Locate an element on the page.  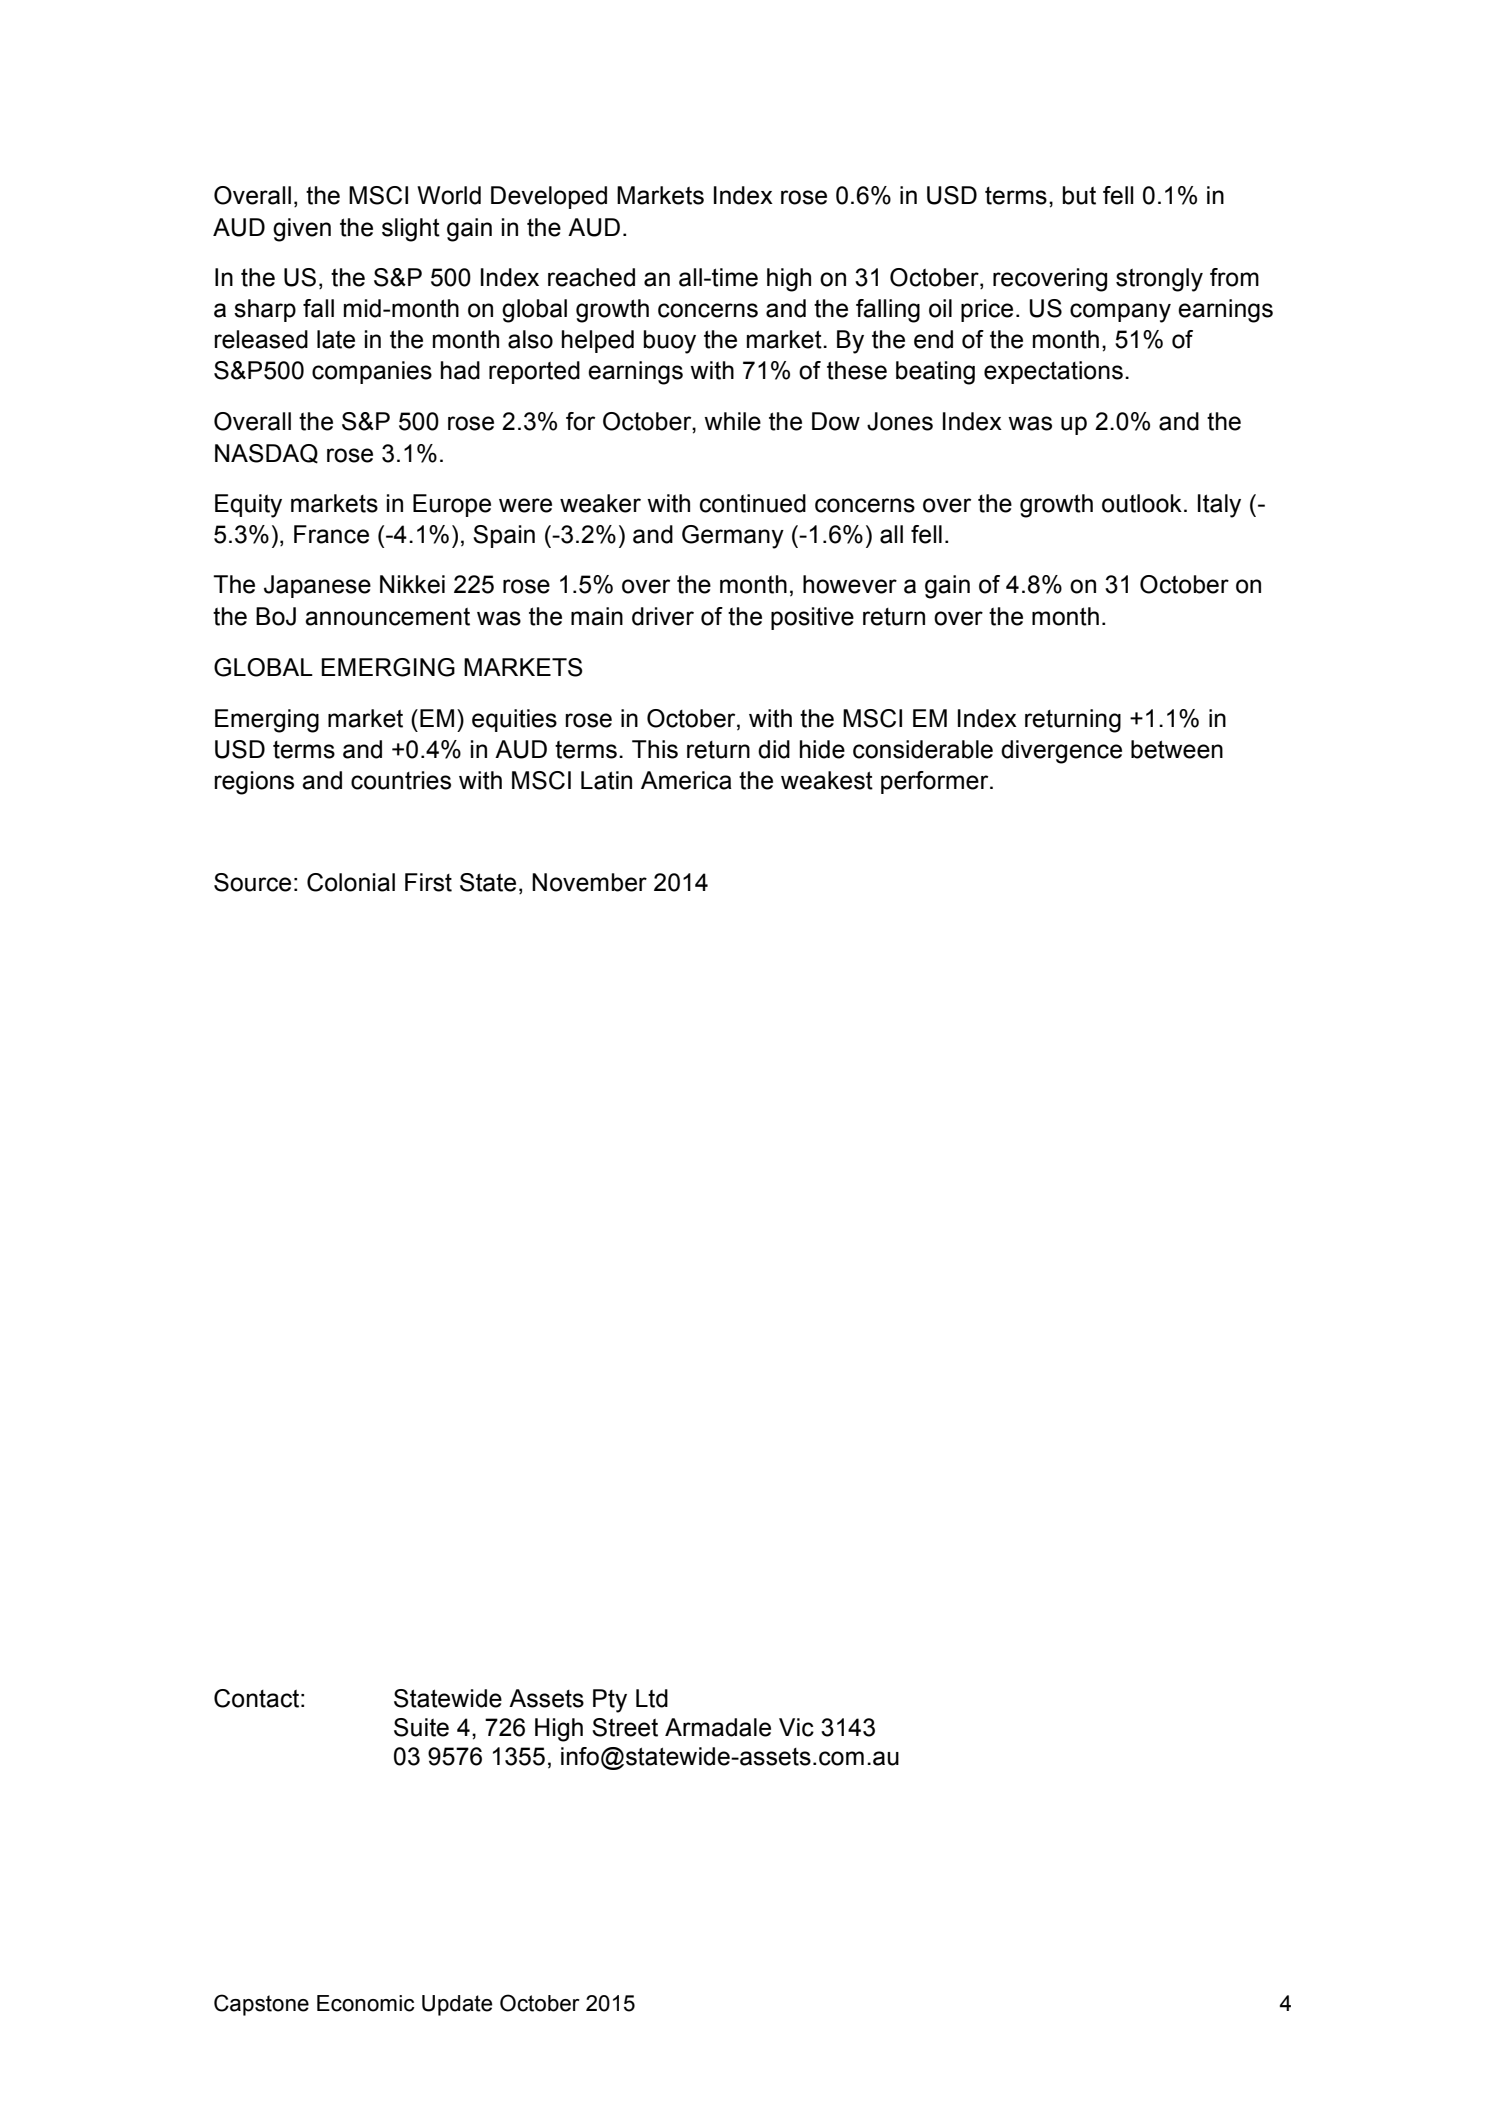
slight is located at coordinates (411, 230).
